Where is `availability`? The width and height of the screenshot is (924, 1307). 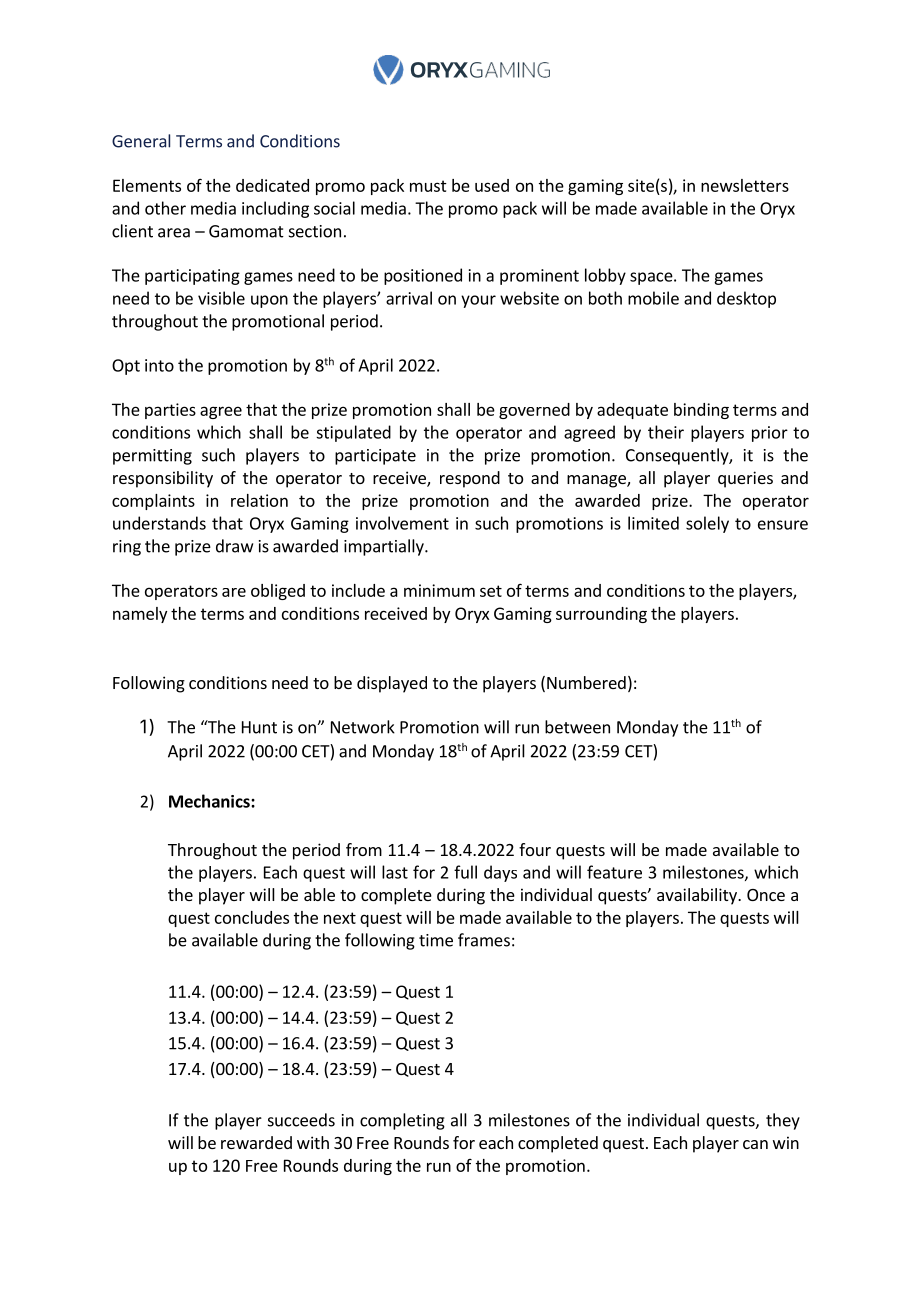
availability is located at coordinates (698, 896).
